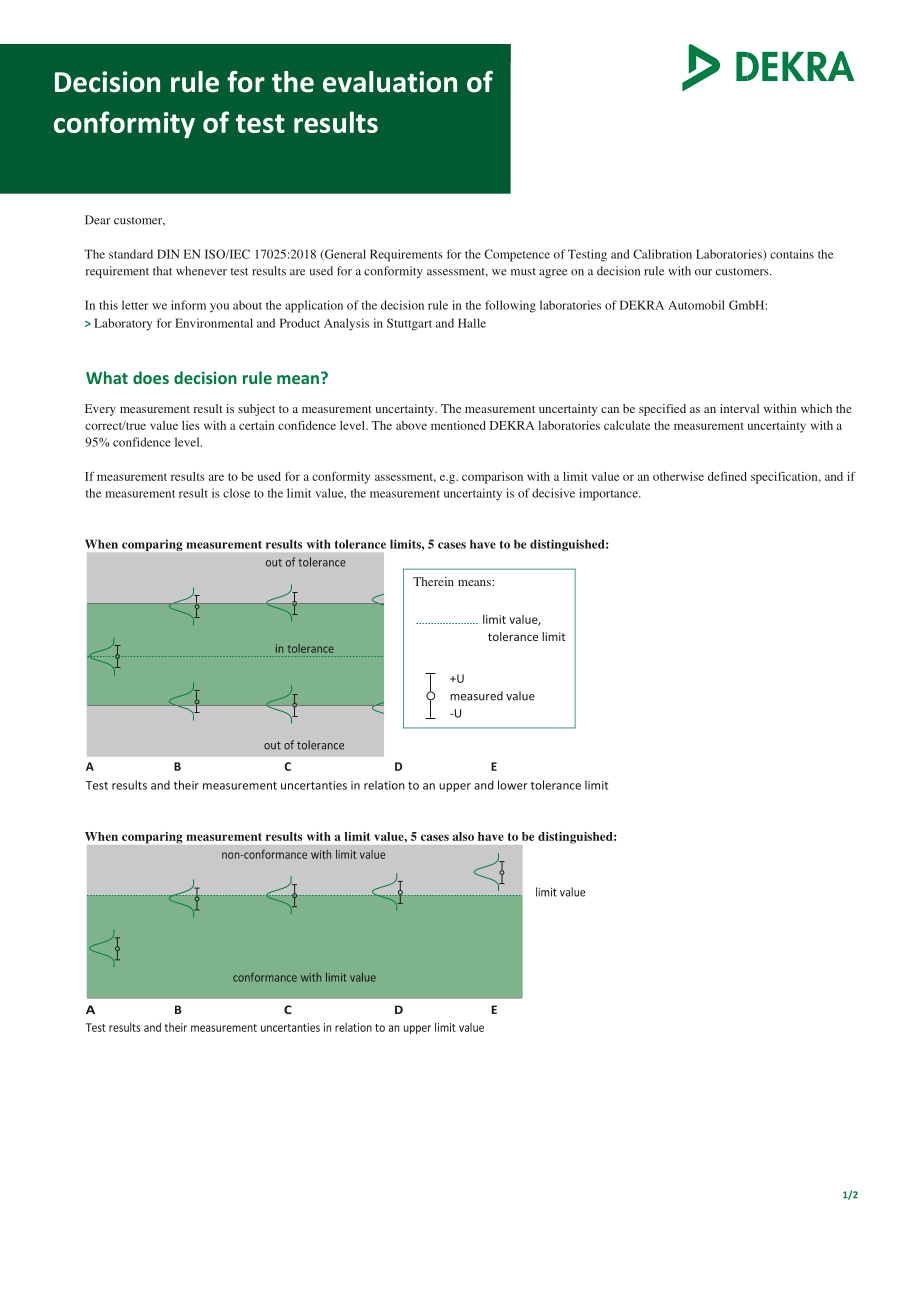 Image resolution: width=924 pixels, height=1308 pixels. Describe the element at coordinates (727, 476) in the screenshot. I see `defined` at that location.
